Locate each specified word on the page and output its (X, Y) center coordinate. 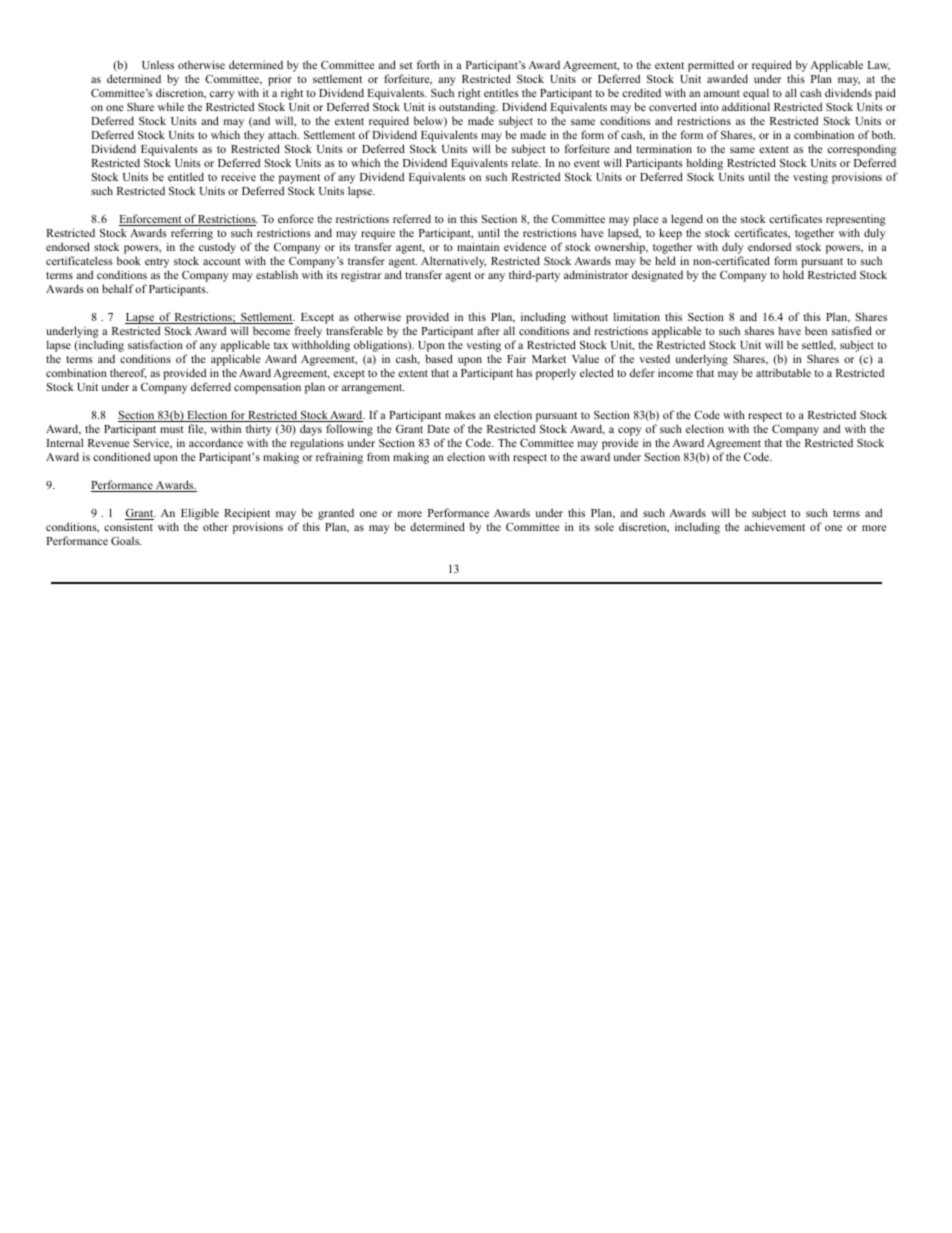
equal (755, 95)
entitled (186, 176)
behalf (118, 288)
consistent (128, 526)
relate (526, 162)
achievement (774, 526)
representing (856, 222)
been (816, 330)
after (488, 330)
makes (460, 414)
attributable (783, 372)
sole (604, 526)
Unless (158, 64)
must (172, 429)
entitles (501, 92)
